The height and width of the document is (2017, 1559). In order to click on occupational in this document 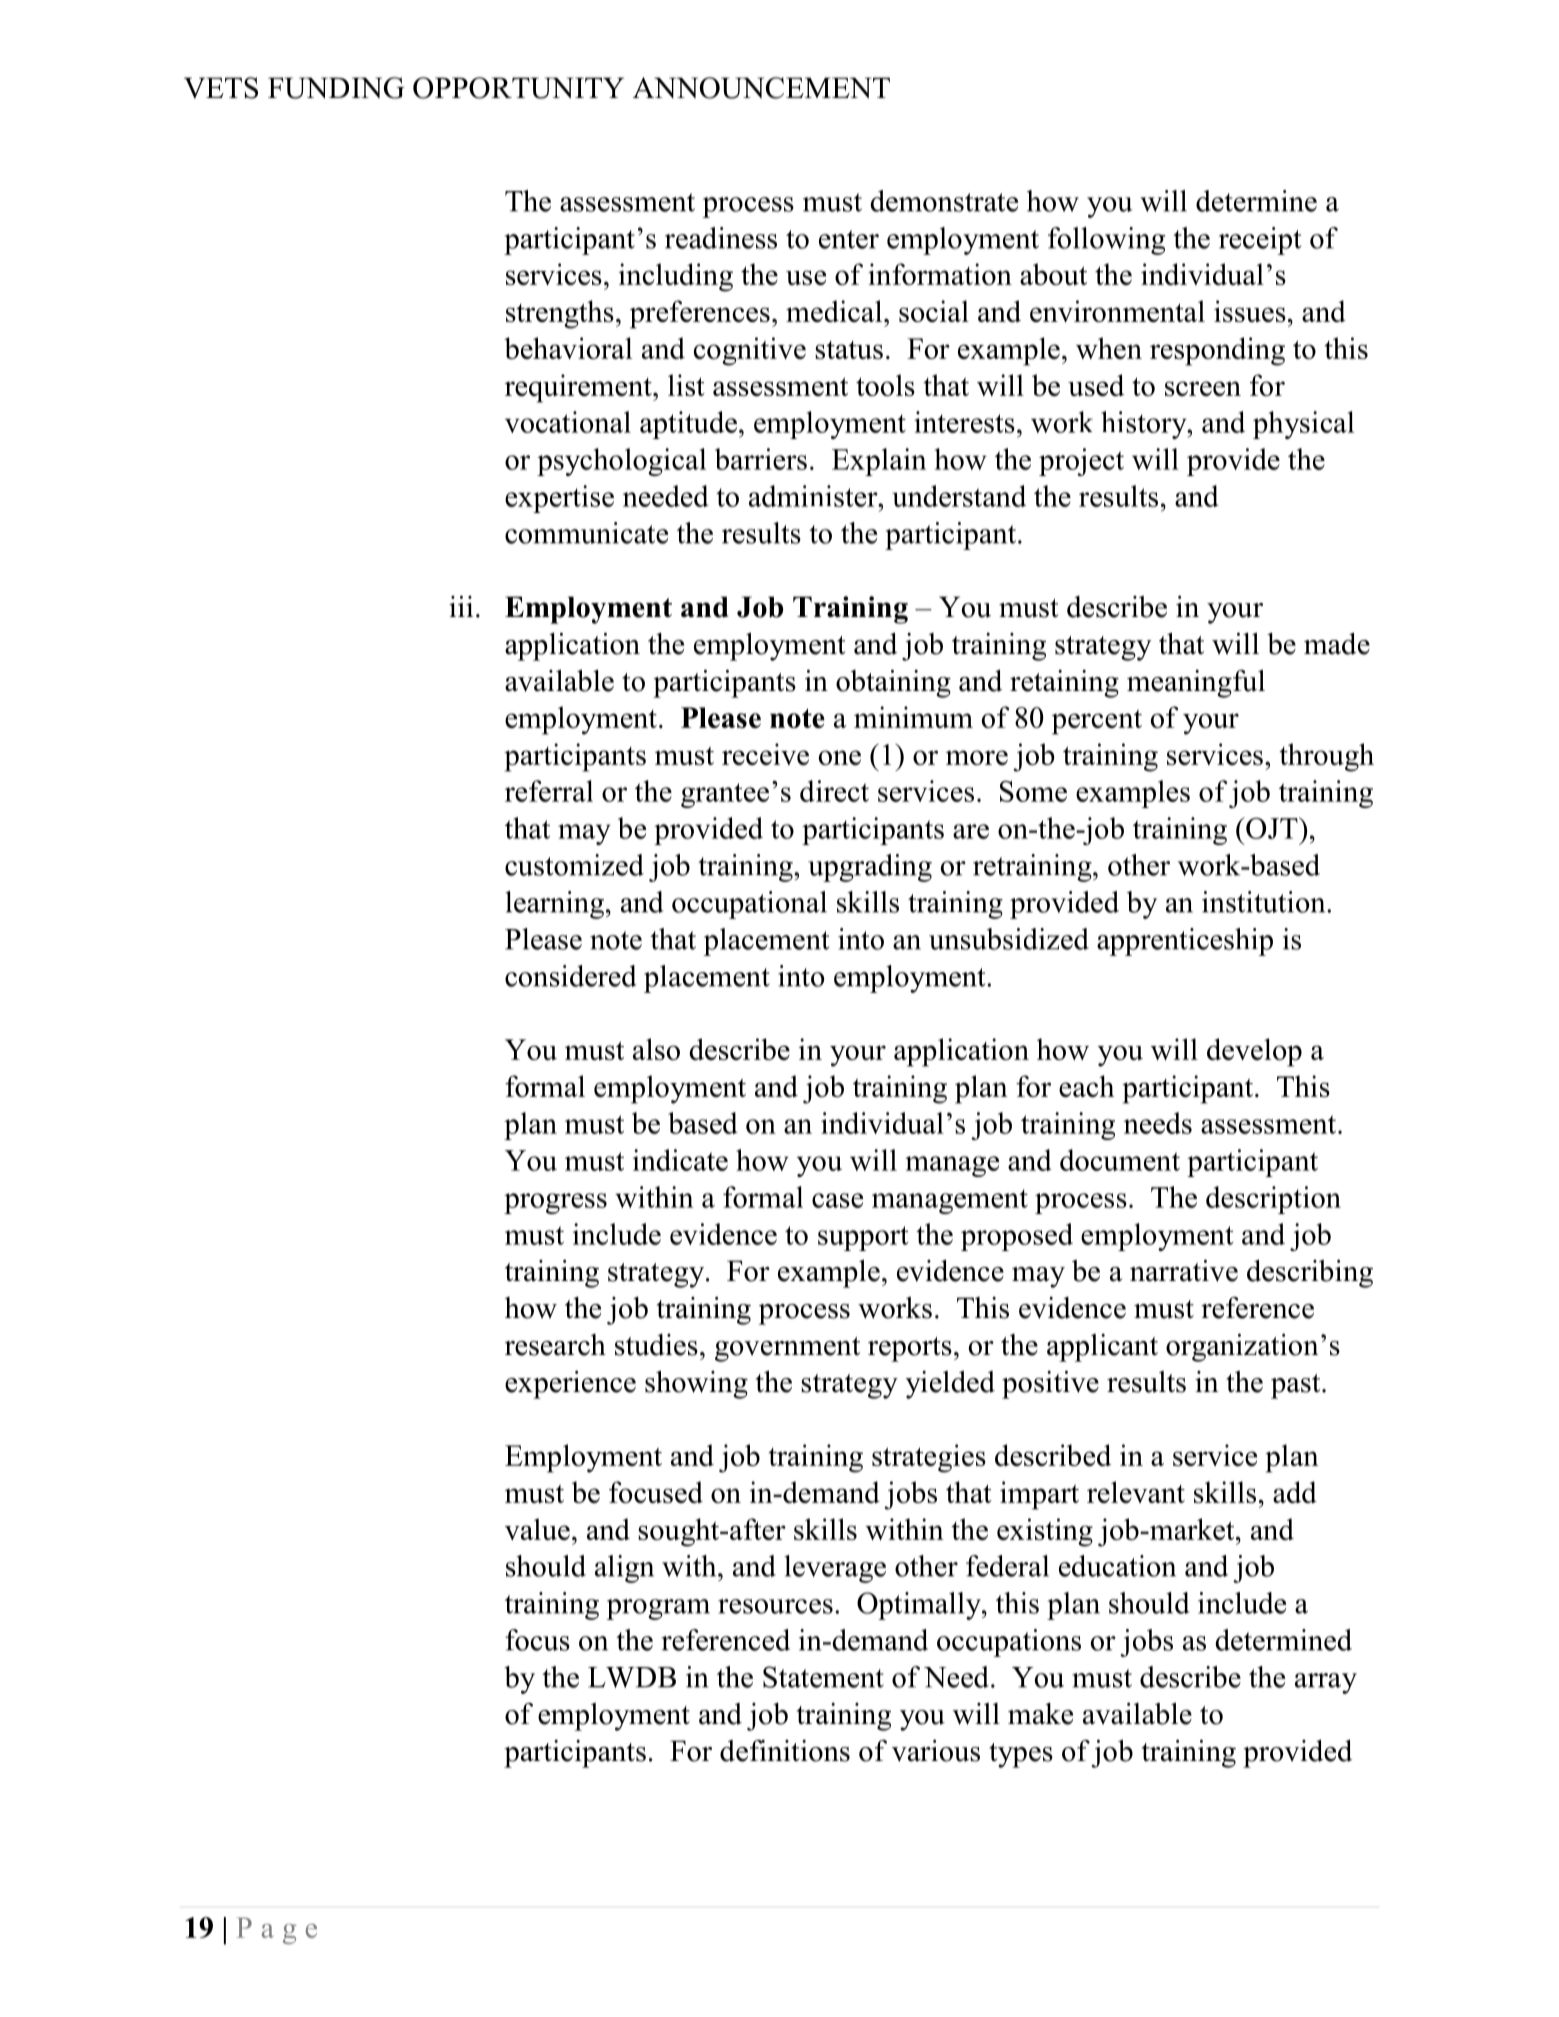, I will do `click(749, 905)`.
